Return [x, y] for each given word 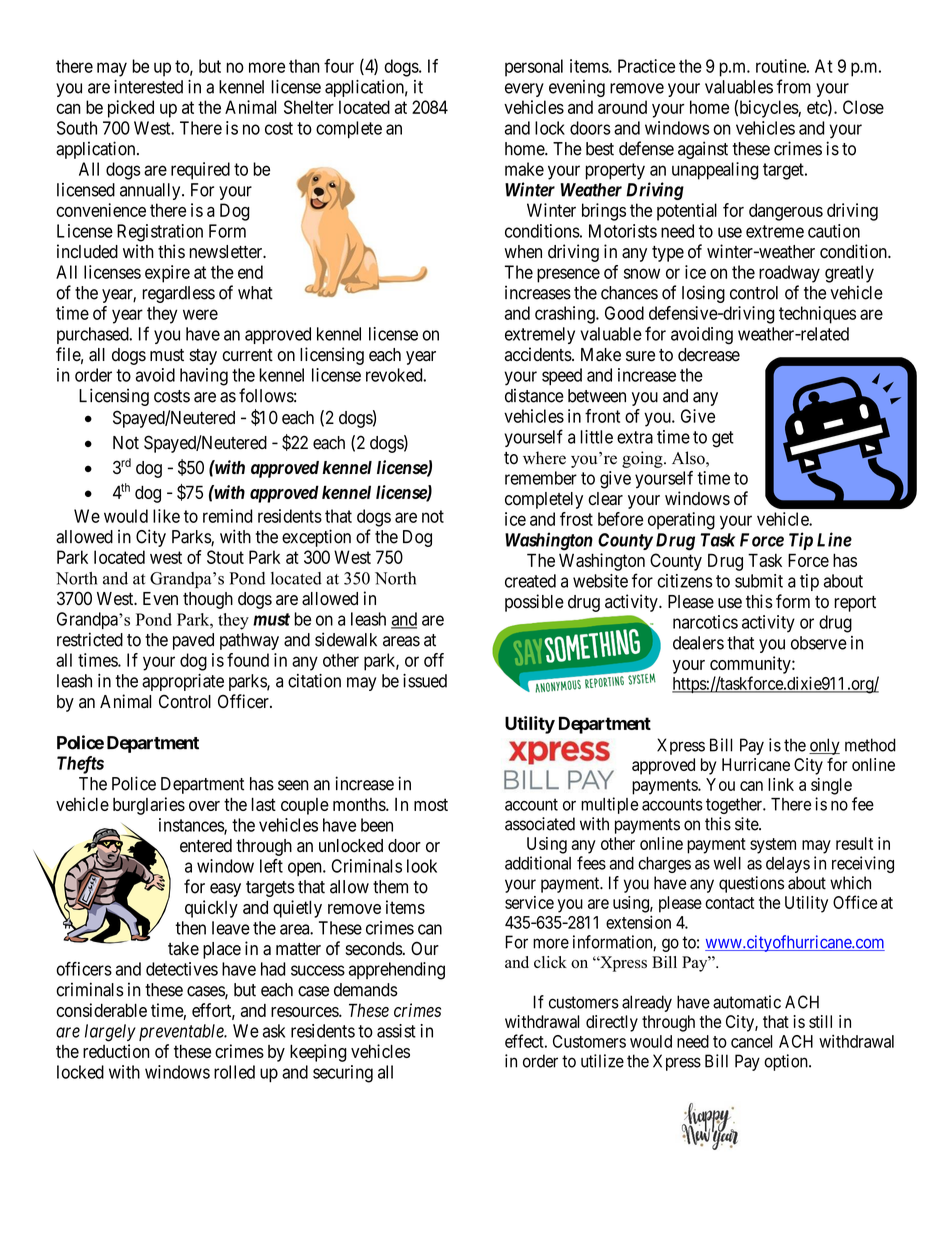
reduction [116, 1051]
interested [148, 87]
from [794, 86]
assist [396, 1031]
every [524, 90]
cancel [752, 1041]
